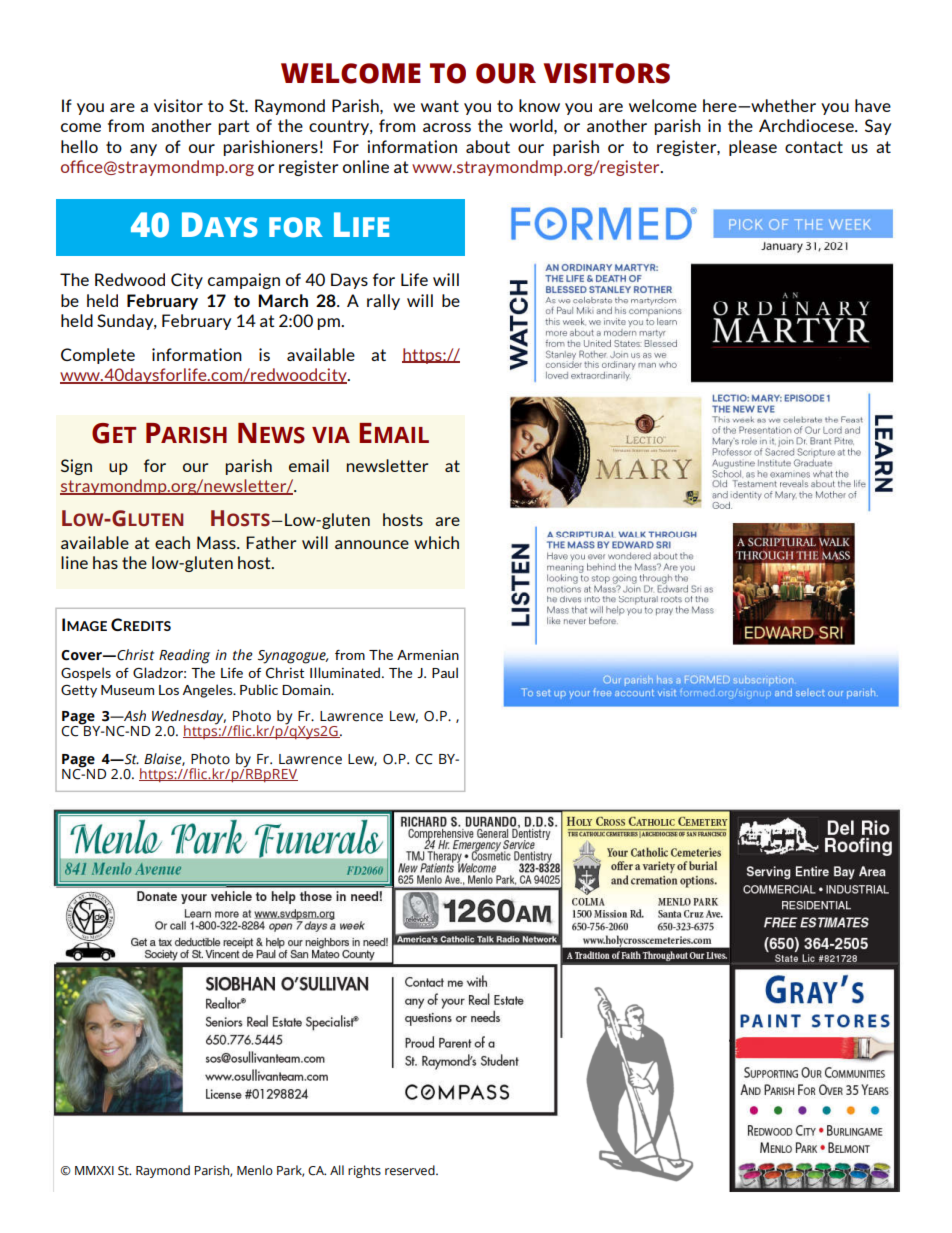  I want to click on about, so click(488, 146).
